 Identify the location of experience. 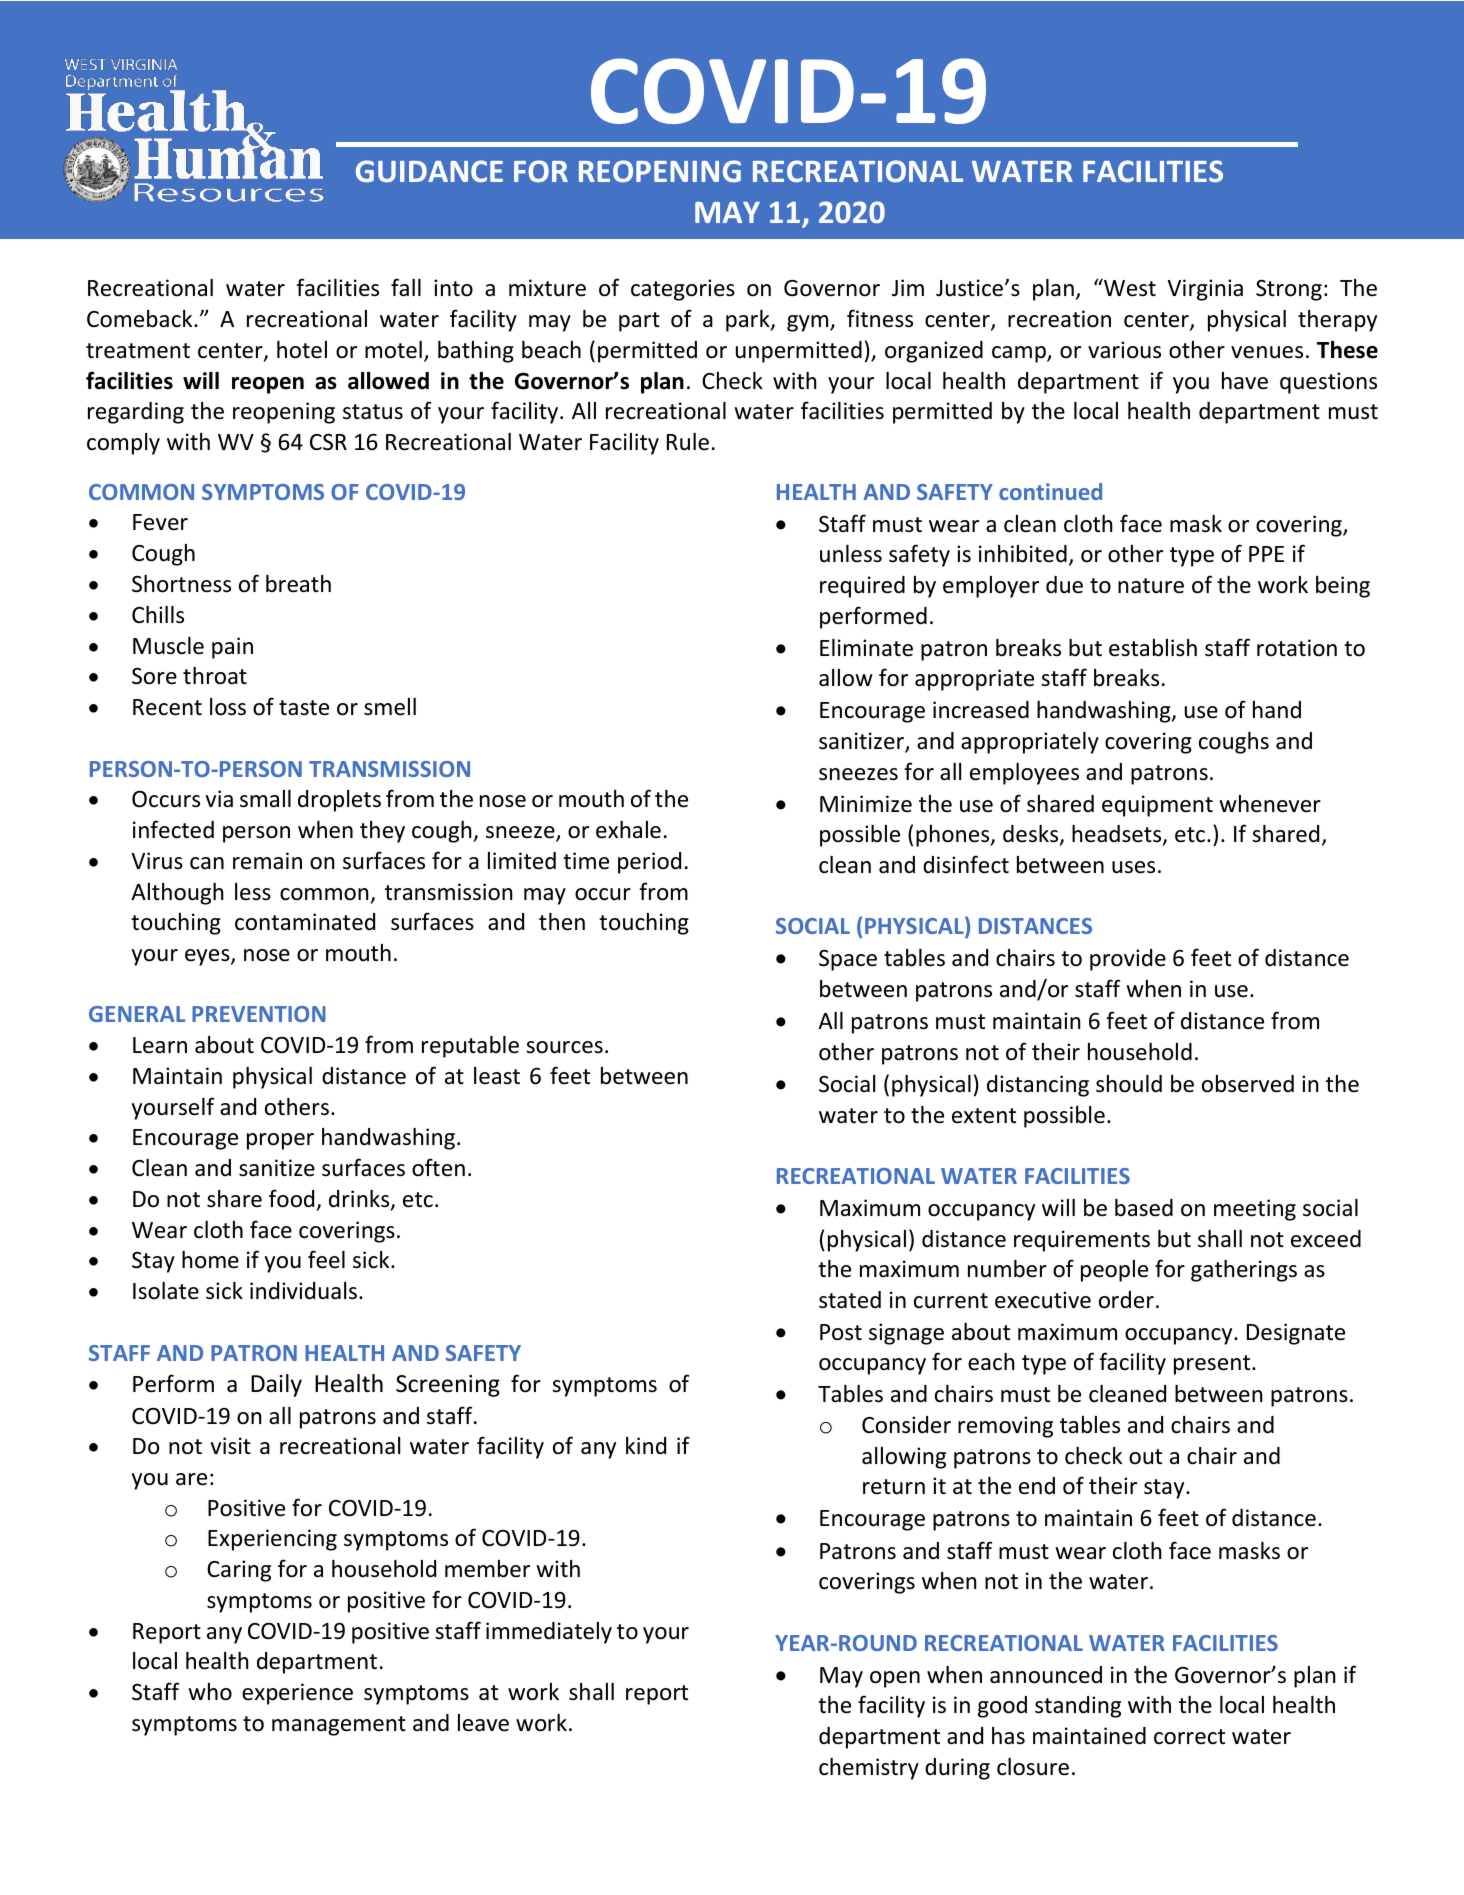
(297, 1694).
